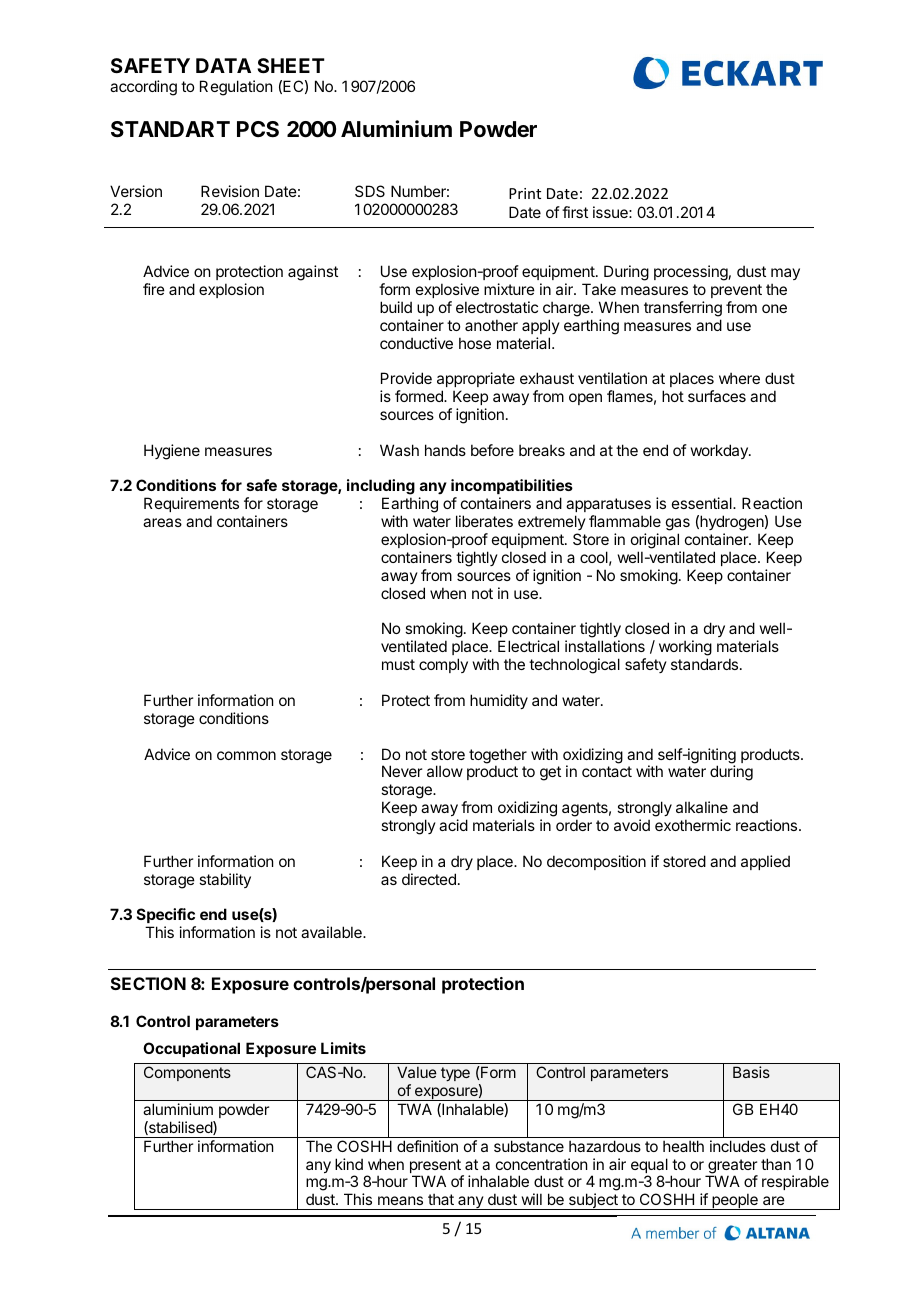 Image resolution: width=924 pixels, height=1308 pixels. What do you see at coordinates (525, 193) in the document?
I see `Print` at bounding box center [525, 193].
